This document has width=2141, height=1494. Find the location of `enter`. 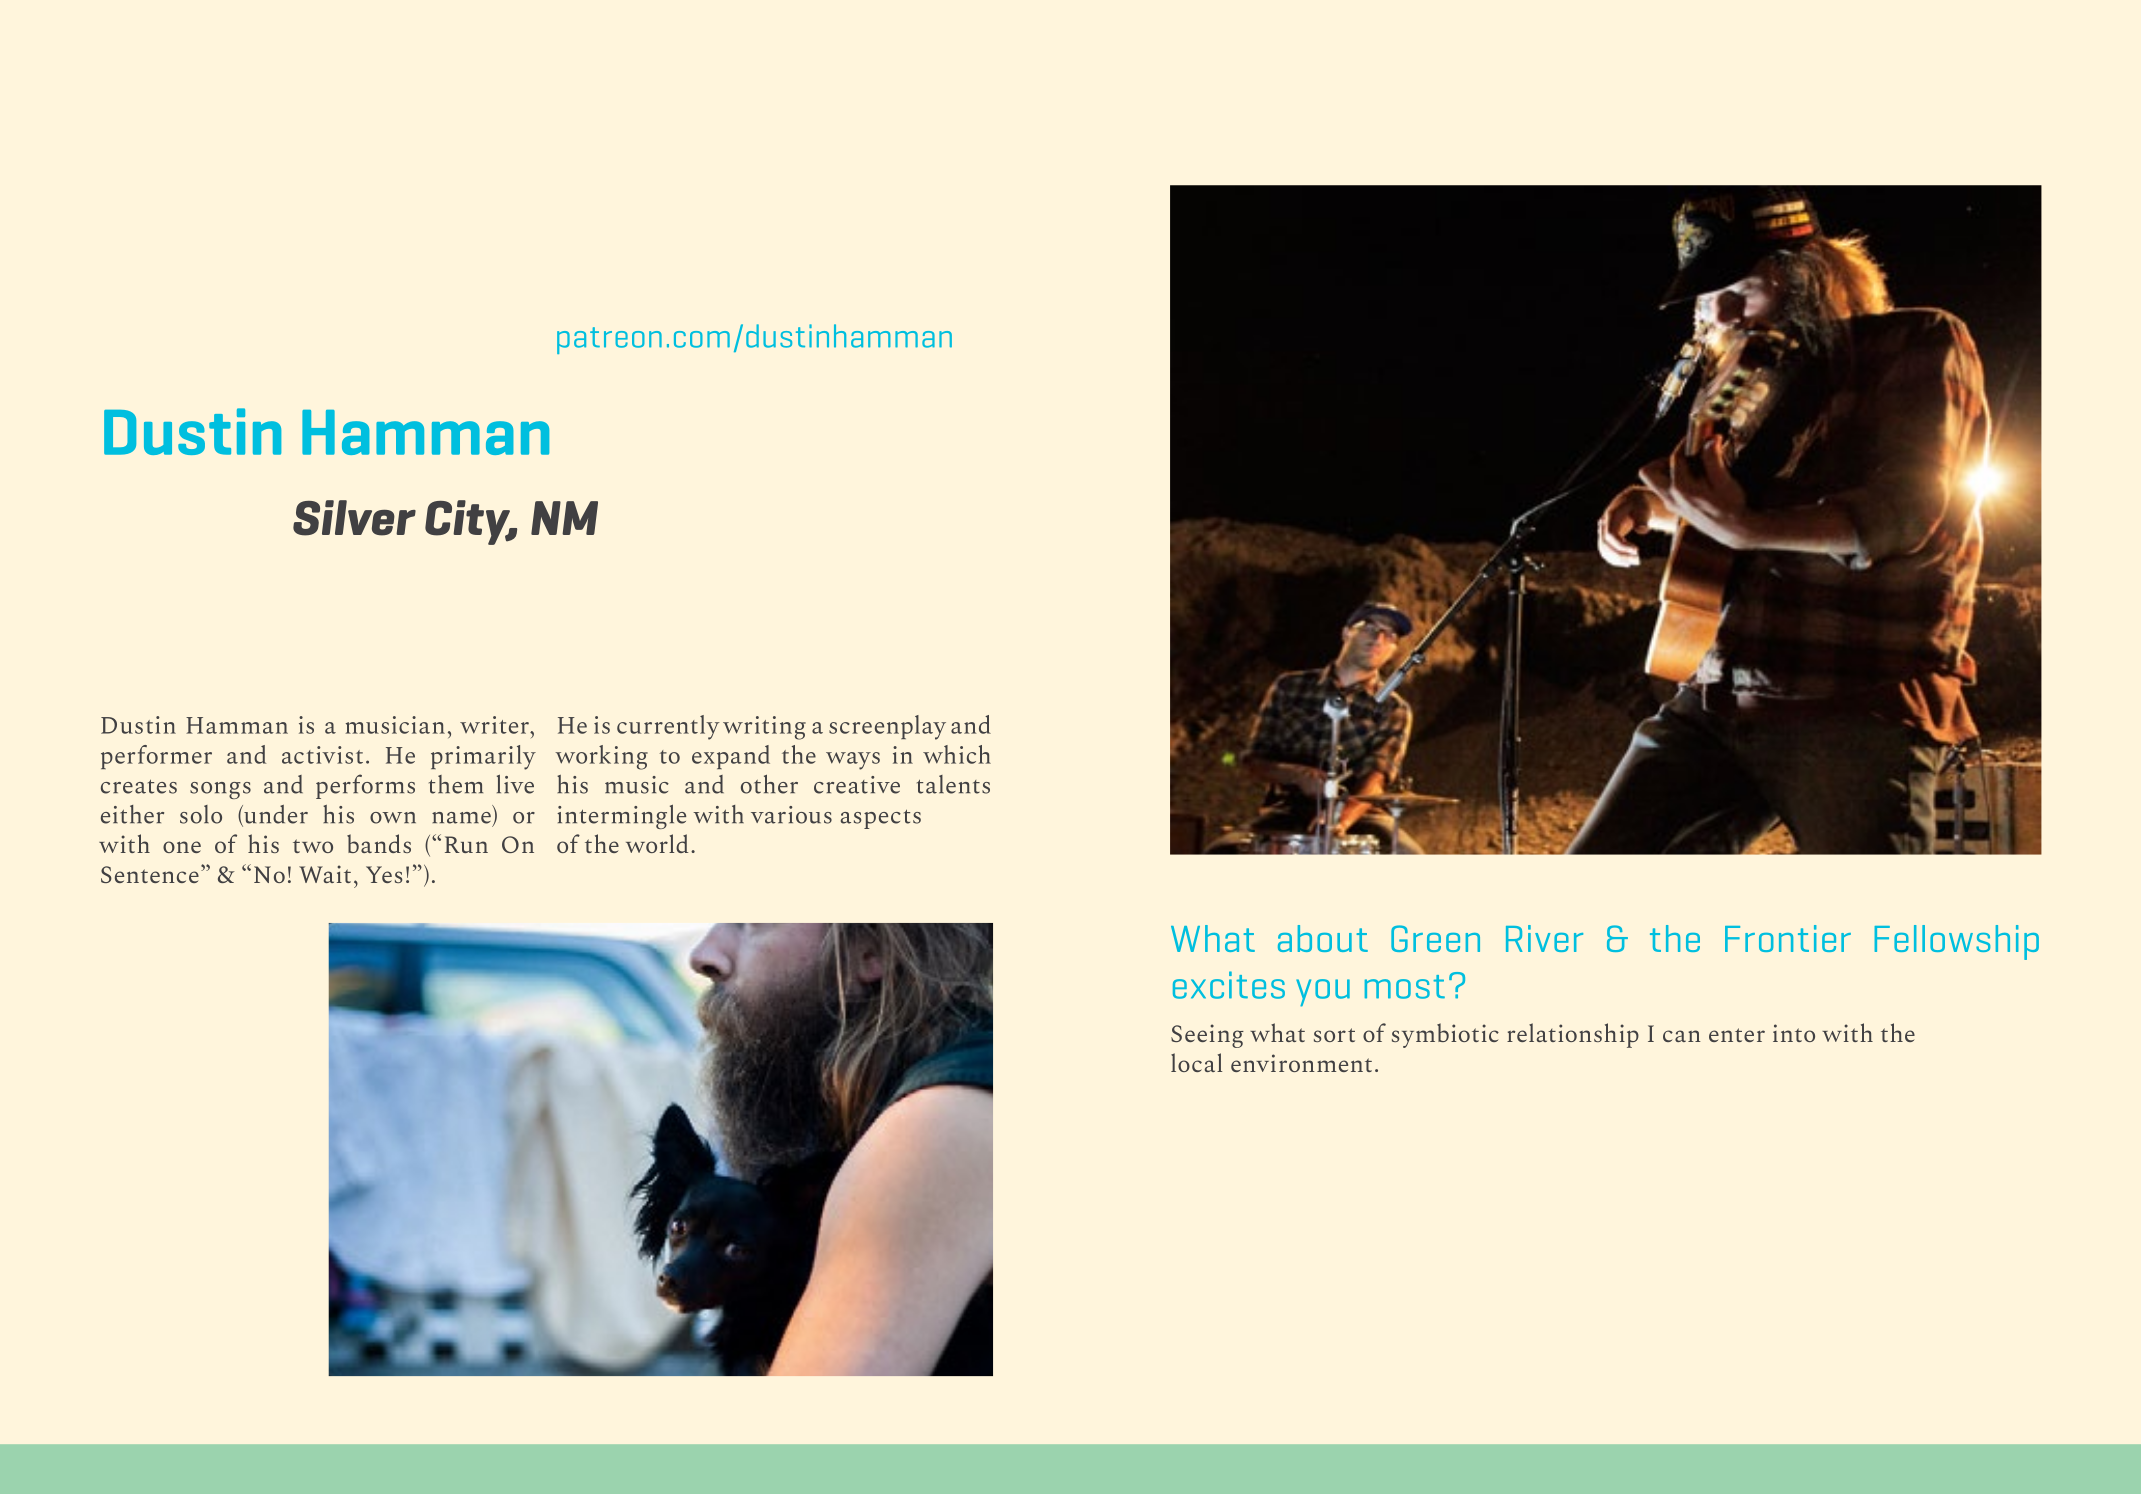

enter is located at coordinates (1737, 1035).
